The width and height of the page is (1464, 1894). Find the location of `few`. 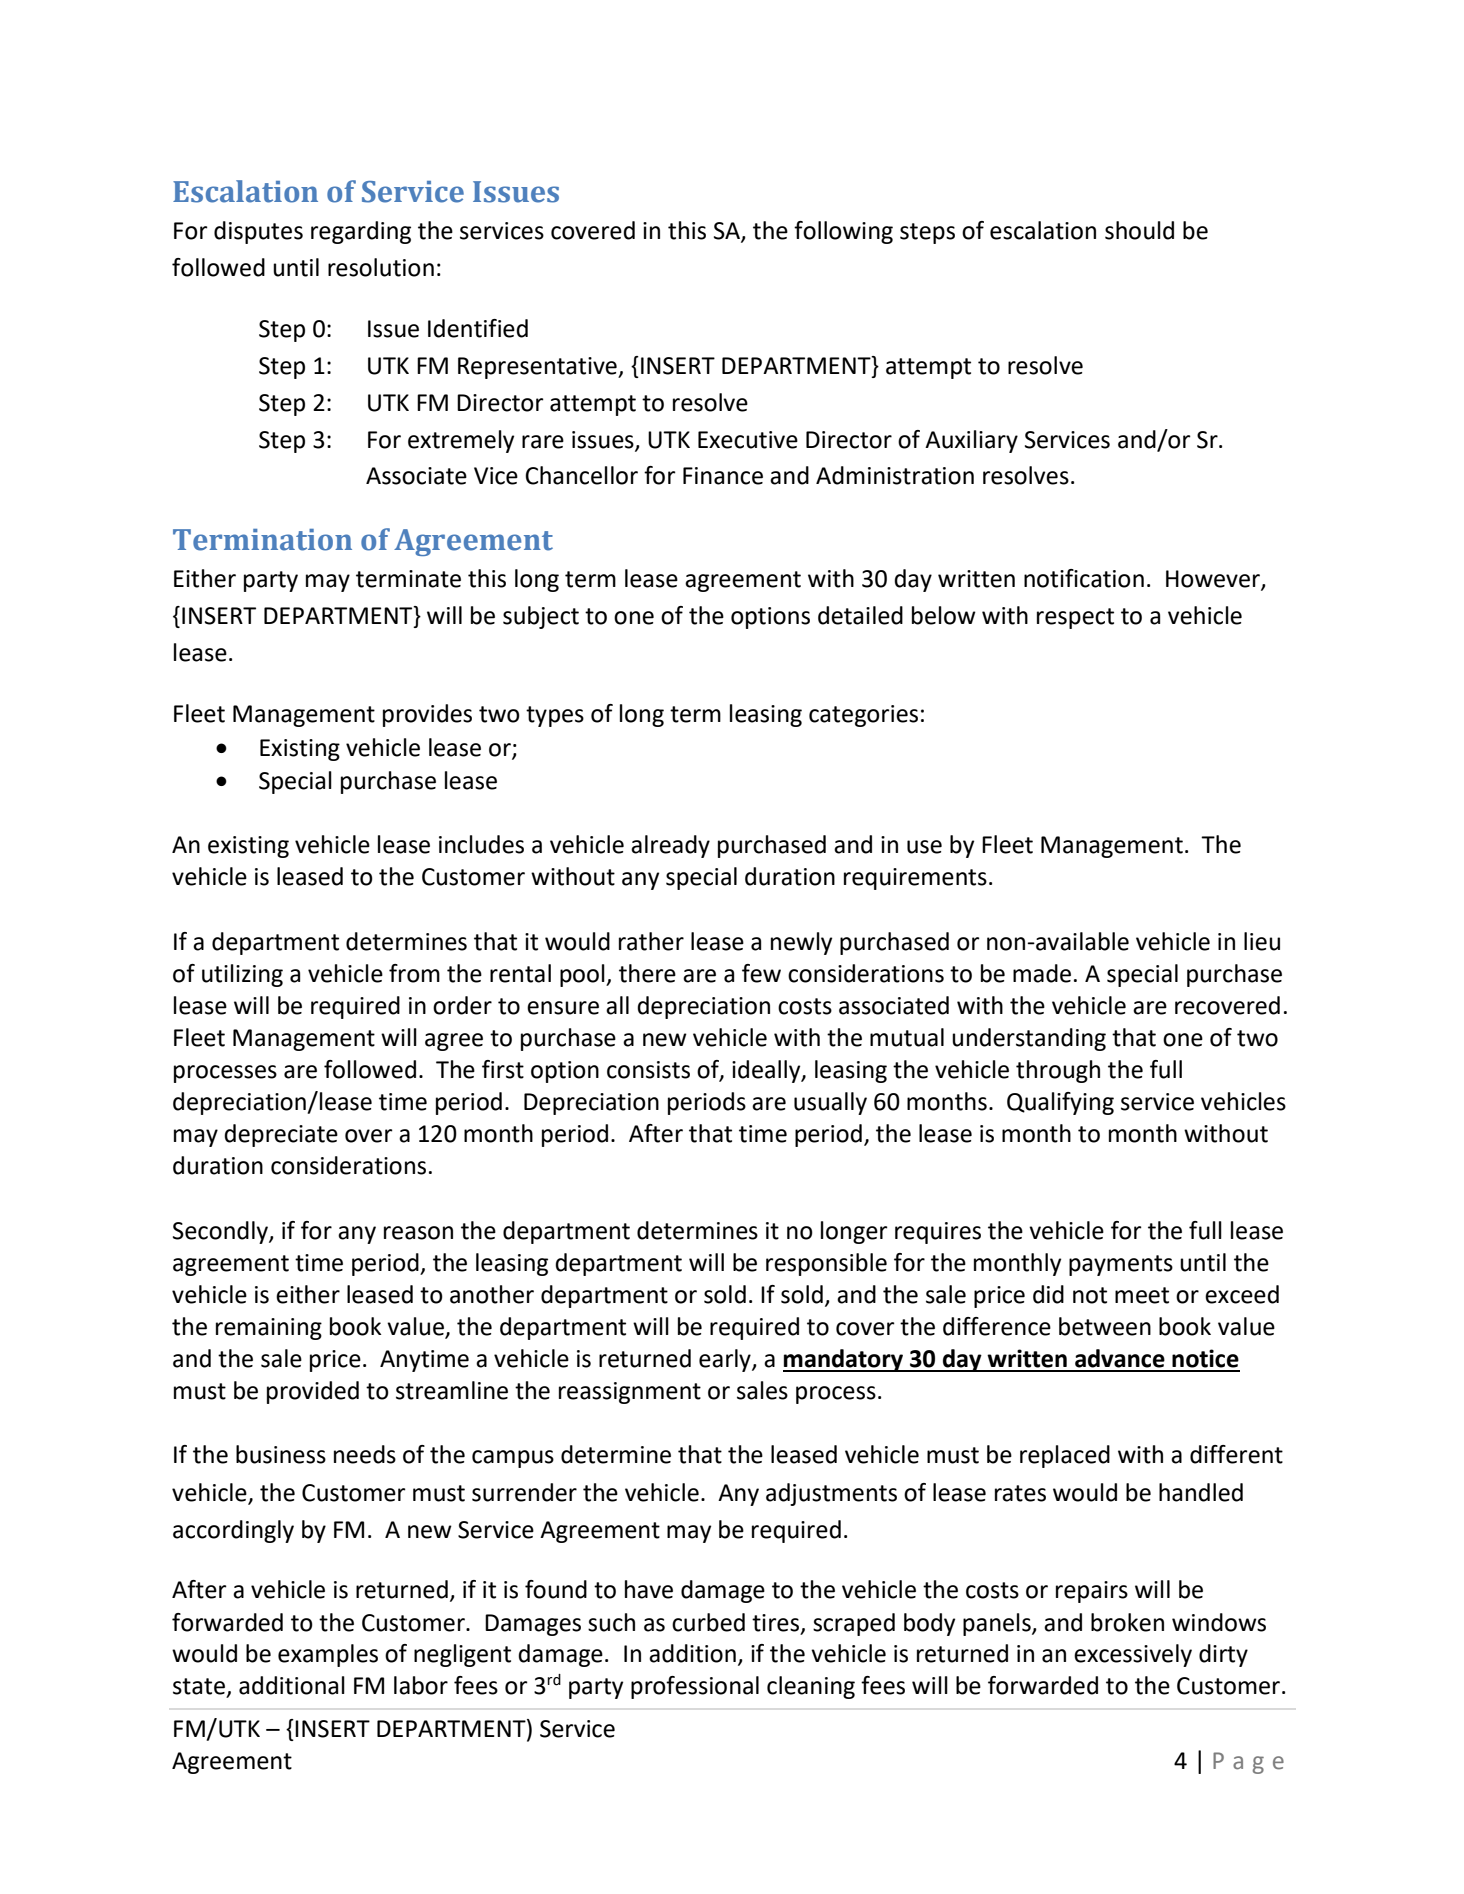

few is located at coordinates (761, 973).
